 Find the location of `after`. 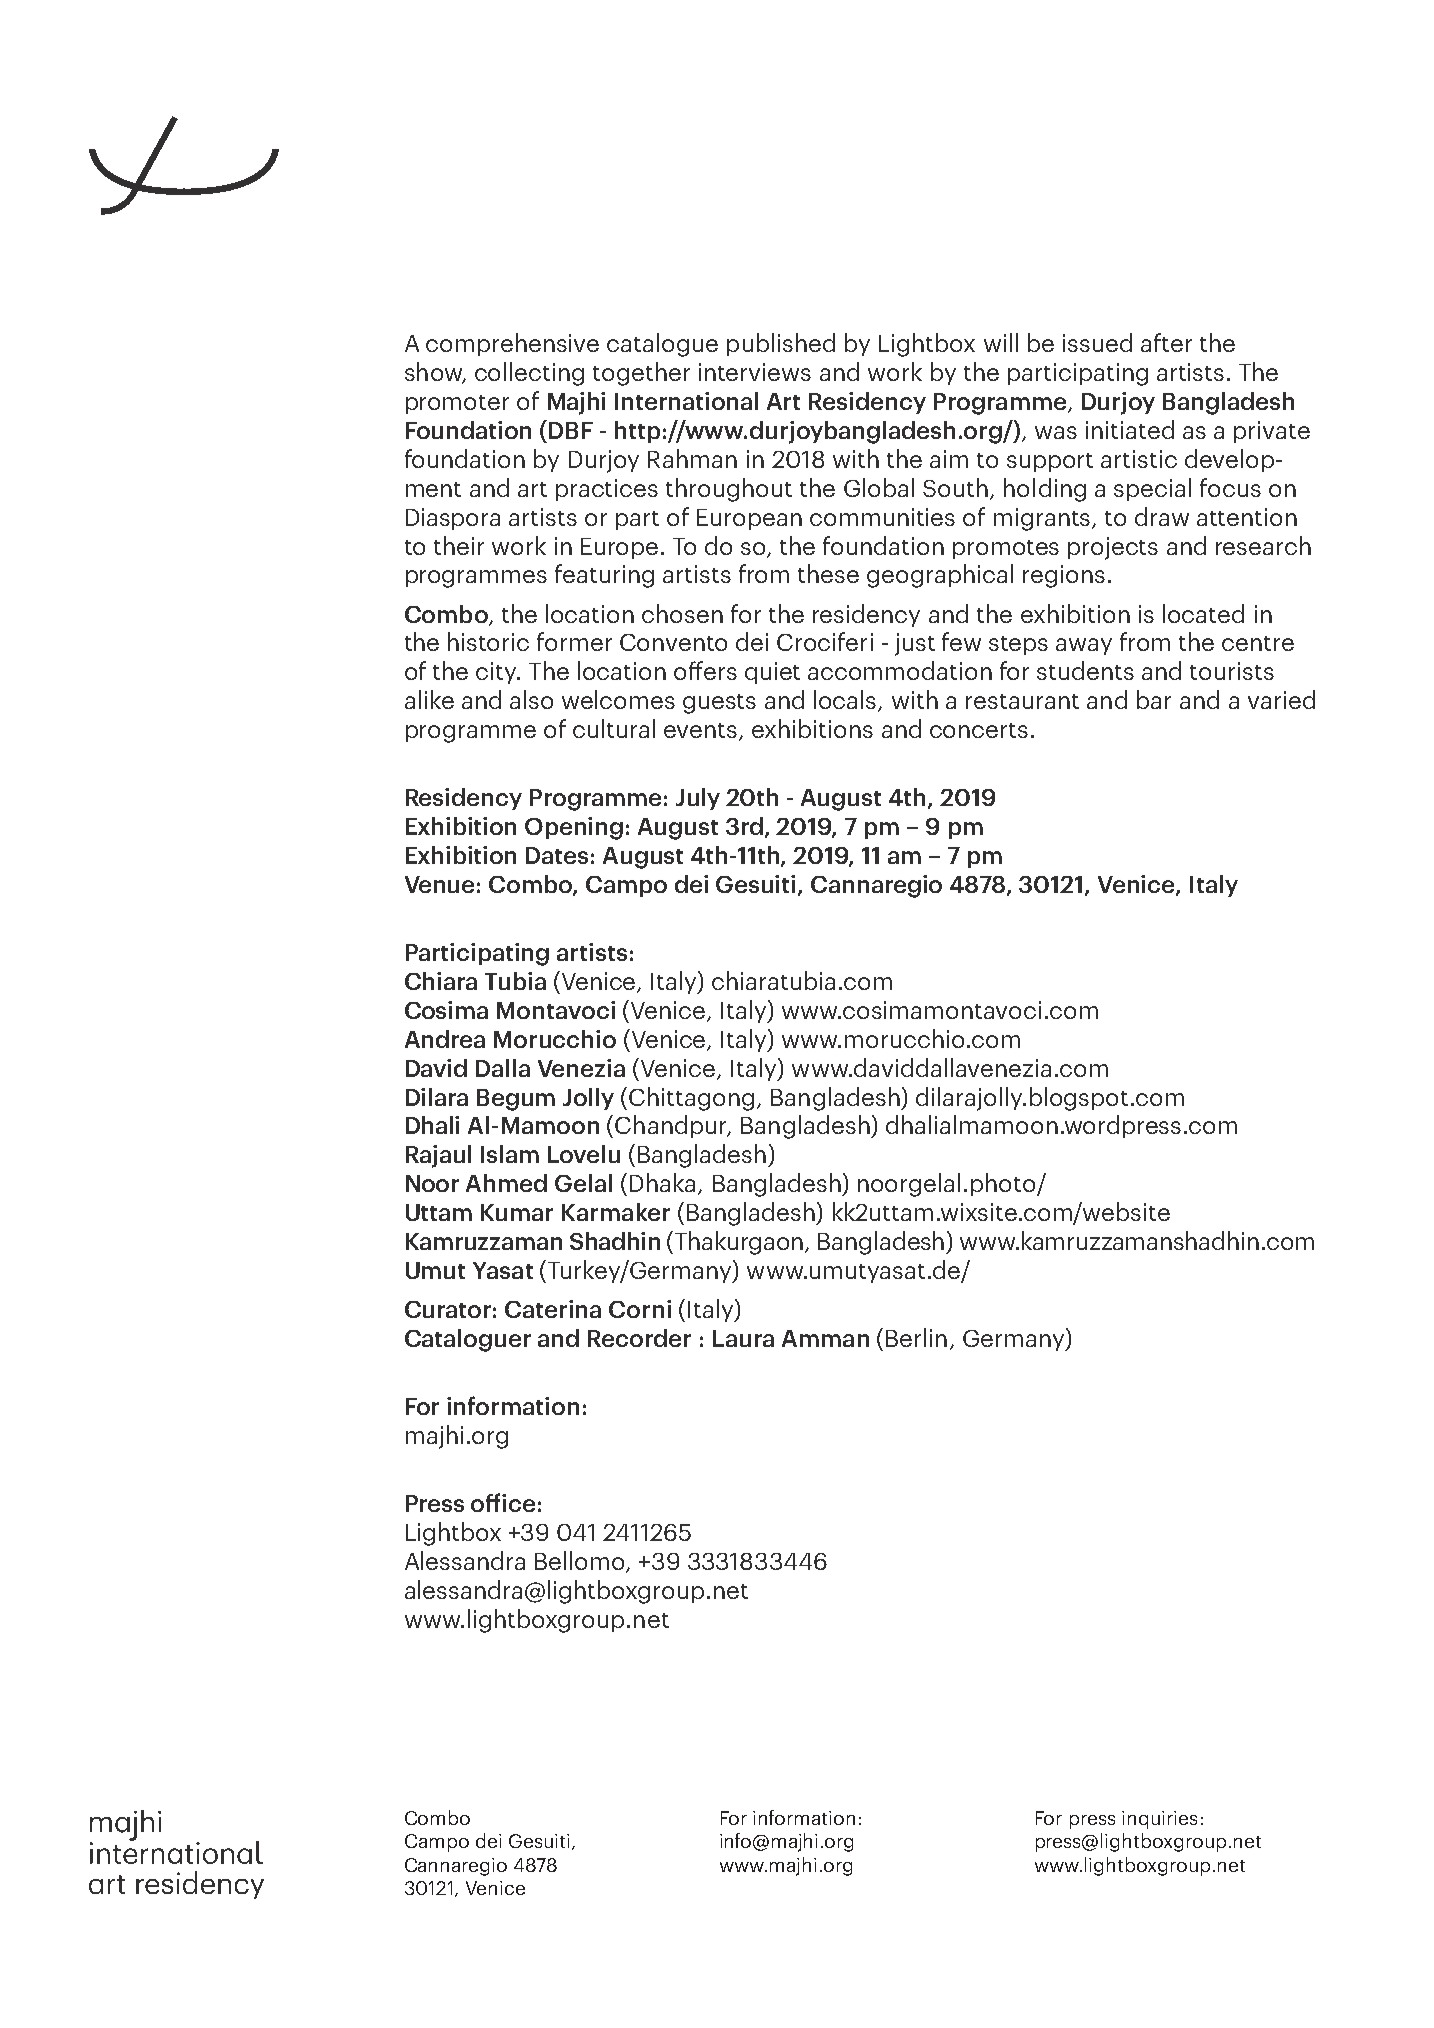

after is located at coordinates (1166, 342).
